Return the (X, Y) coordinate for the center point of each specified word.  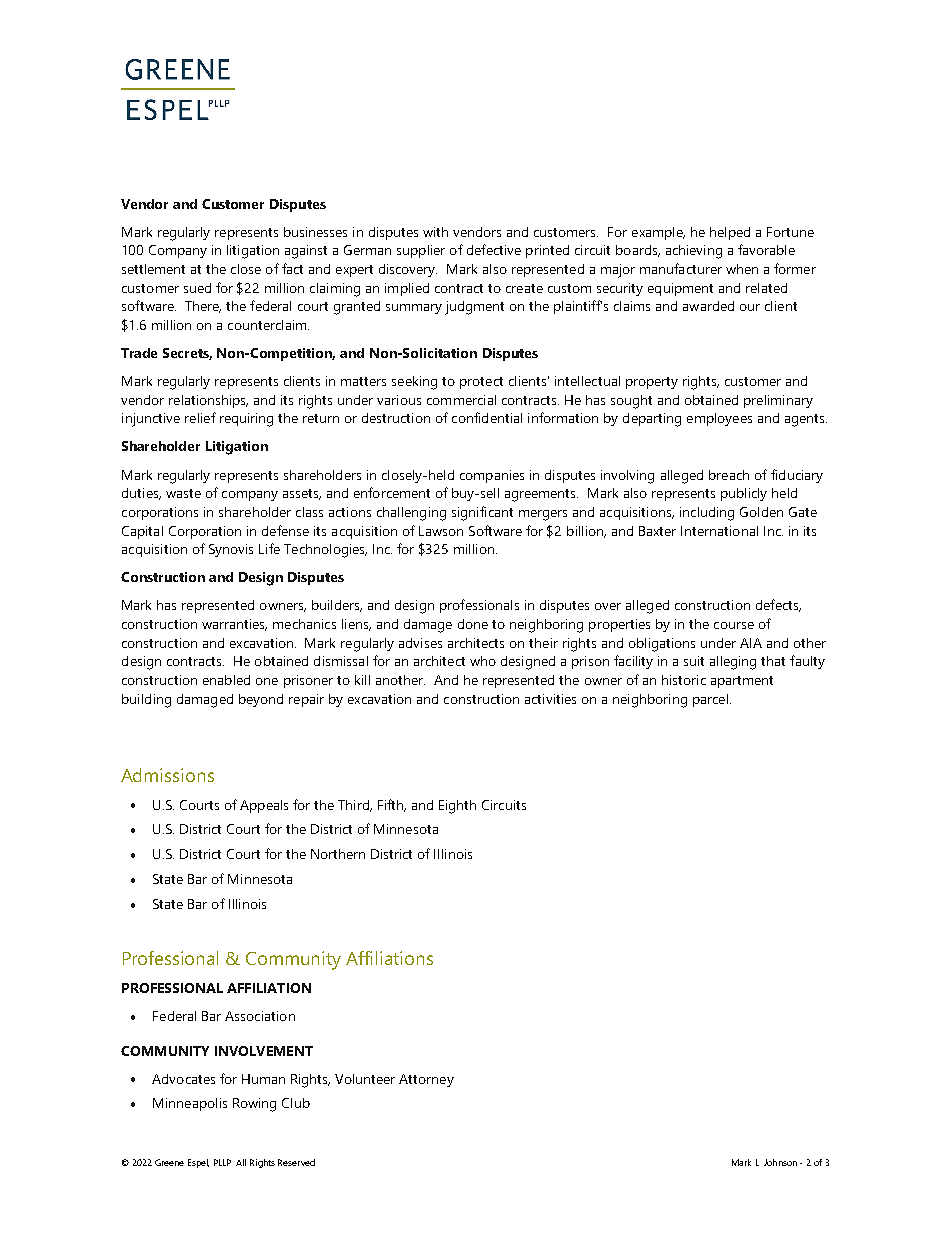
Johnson (780, 1162)
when (742, 269)
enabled (226, 680)
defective (494, 249)
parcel (710, 700)
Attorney (426, 1080)
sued (197, 288)
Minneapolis (190, 1104)
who (483, 661)
